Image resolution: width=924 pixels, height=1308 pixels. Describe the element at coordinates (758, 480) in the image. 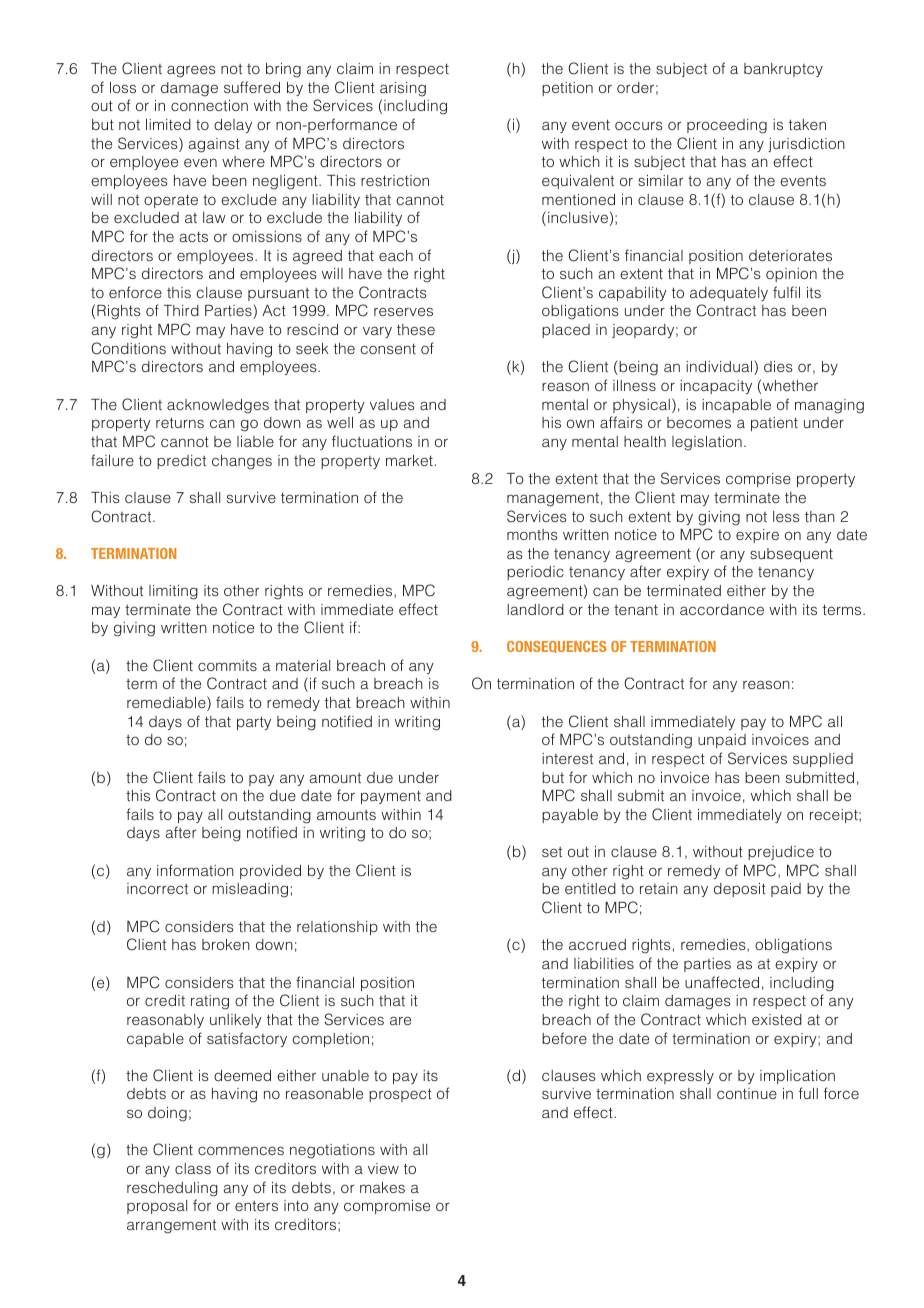

I see `comprise` at that location.
